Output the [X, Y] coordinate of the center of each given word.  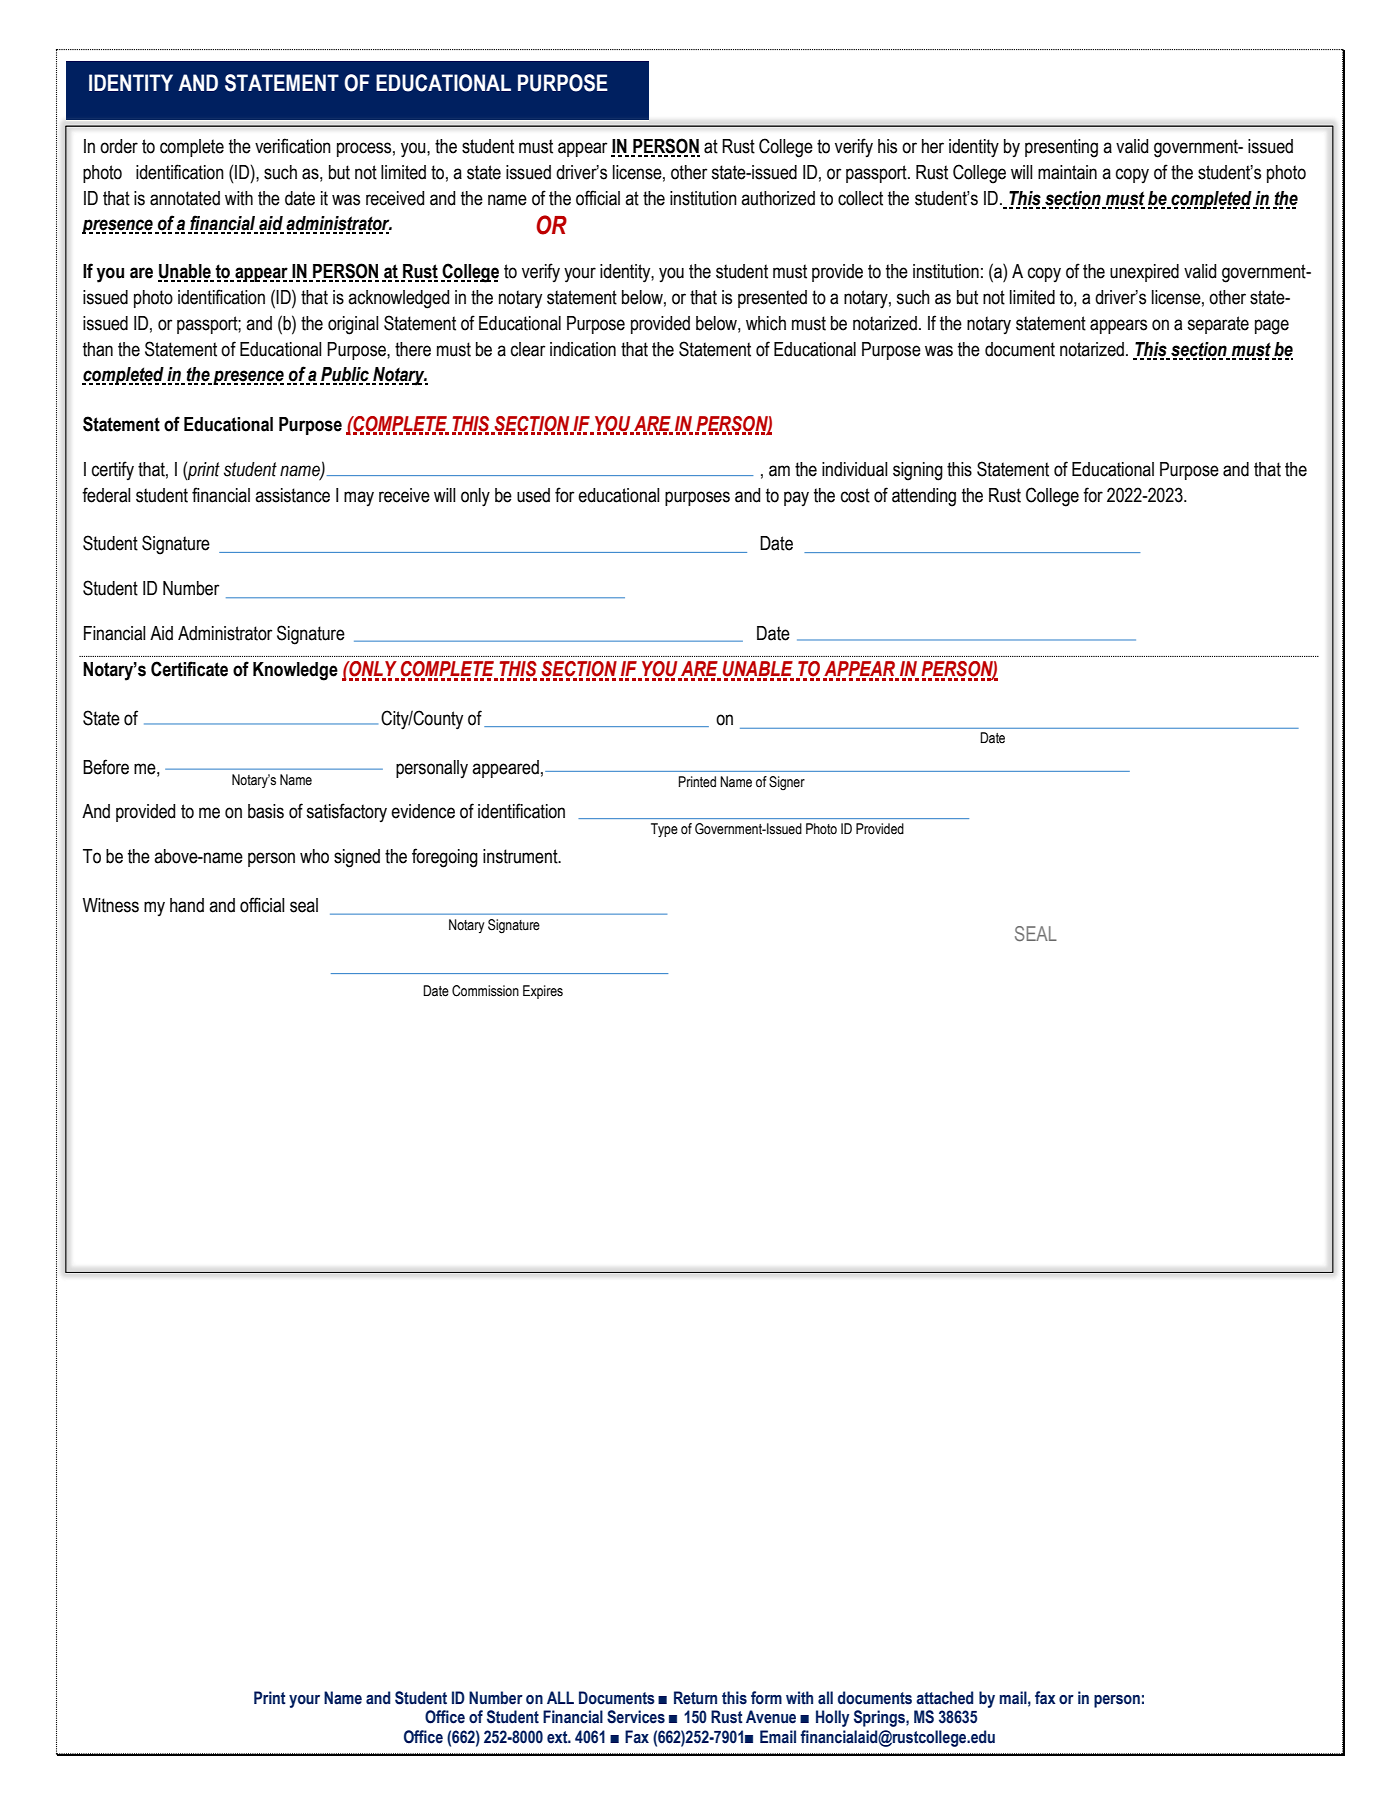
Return [695, 1698]
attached [944, 1698]
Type [664, 830]
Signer [787, 783]
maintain [1067, 172]
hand [187, 905]
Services [636, 1717]
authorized [778, 198]
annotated [185, 198]
